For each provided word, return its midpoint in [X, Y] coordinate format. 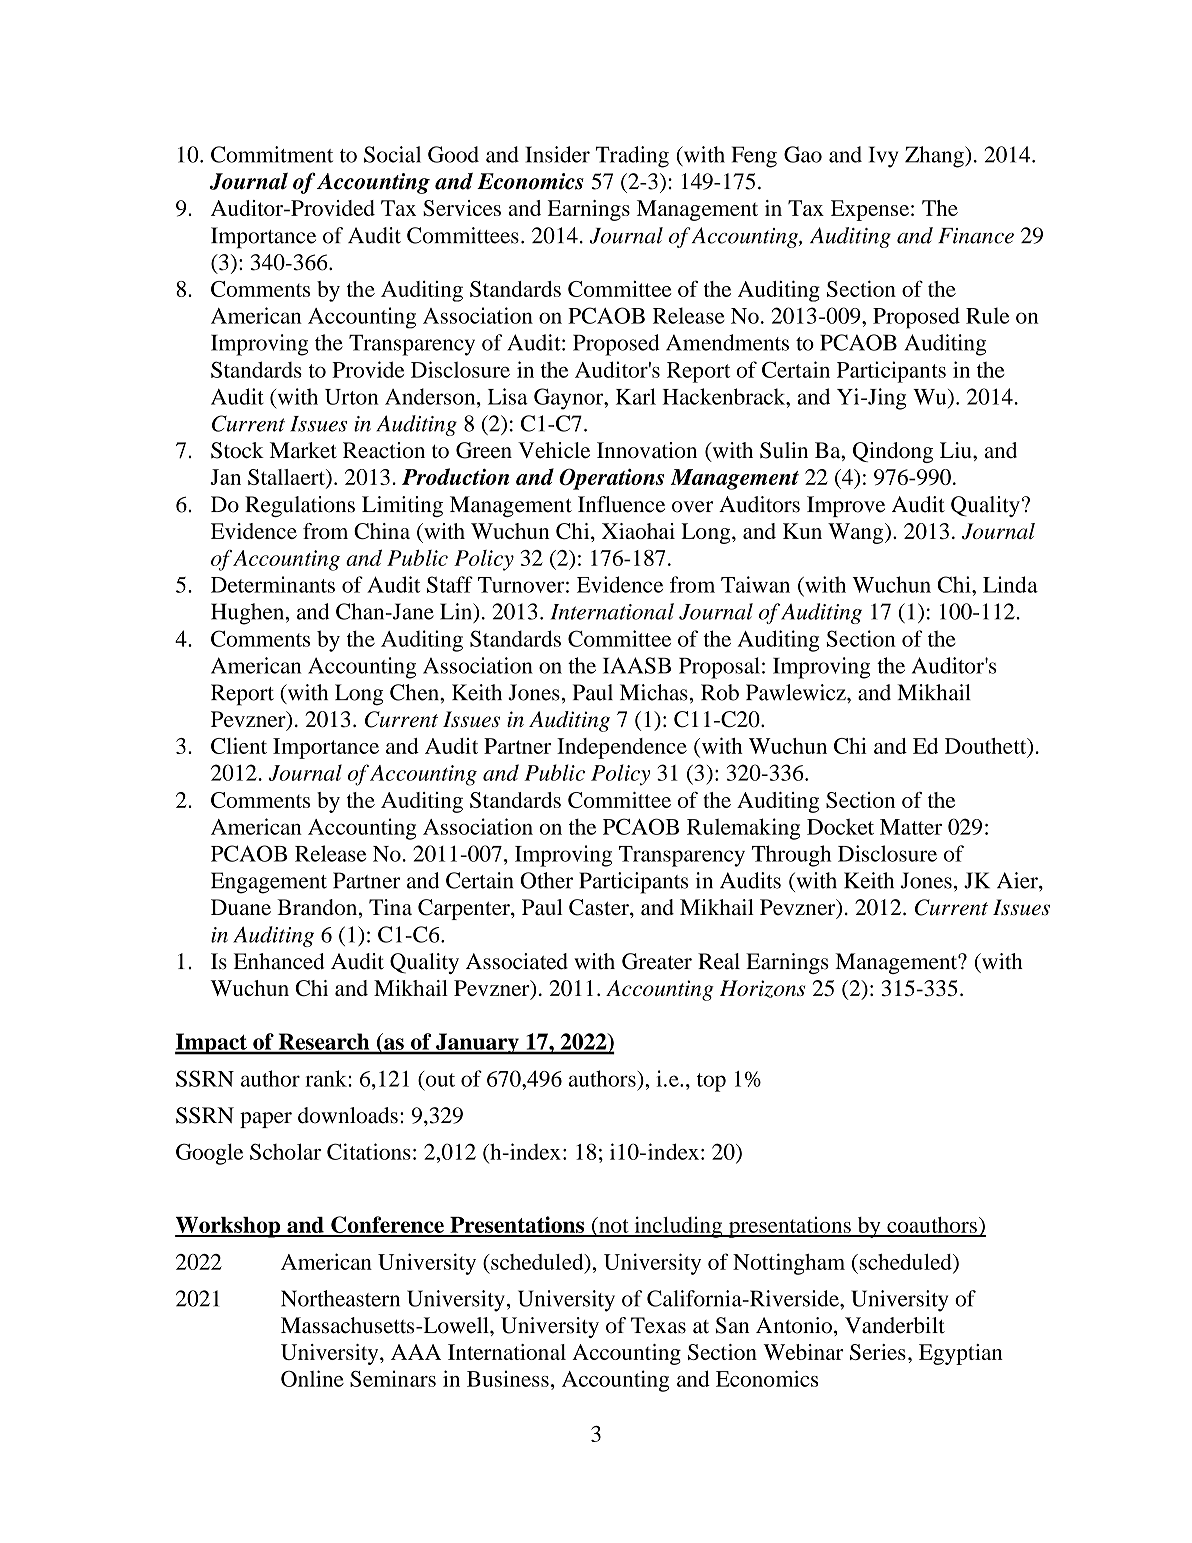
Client [239, 745]
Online [312, 1378]
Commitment [272, 154]
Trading [632, 157]
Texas [658, 1325]
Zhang [935, 157]
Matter [911, 827]
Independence [622, 748]
